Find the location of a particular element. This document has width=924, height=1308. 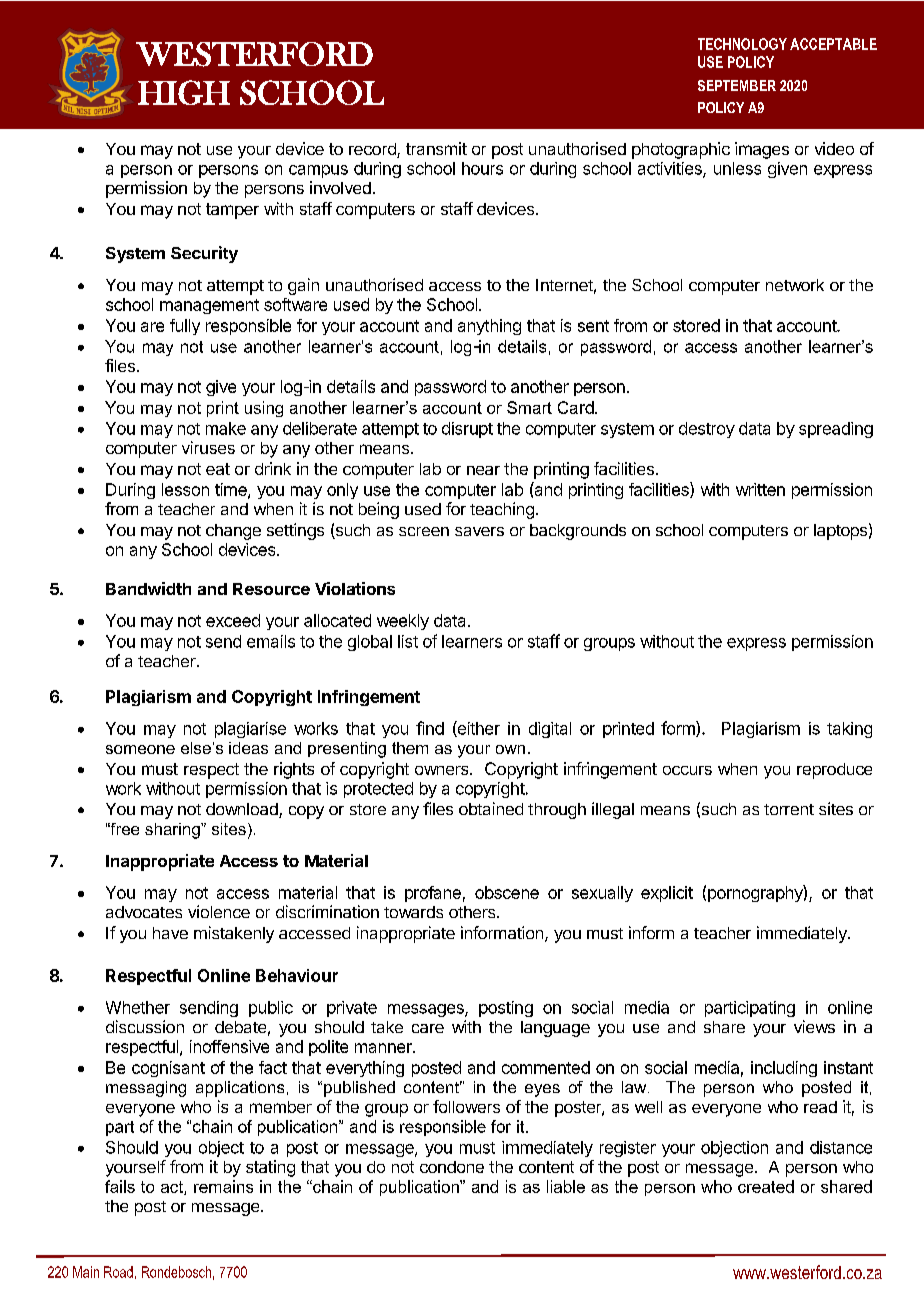

exceed is located at coordinates (233, 620).
